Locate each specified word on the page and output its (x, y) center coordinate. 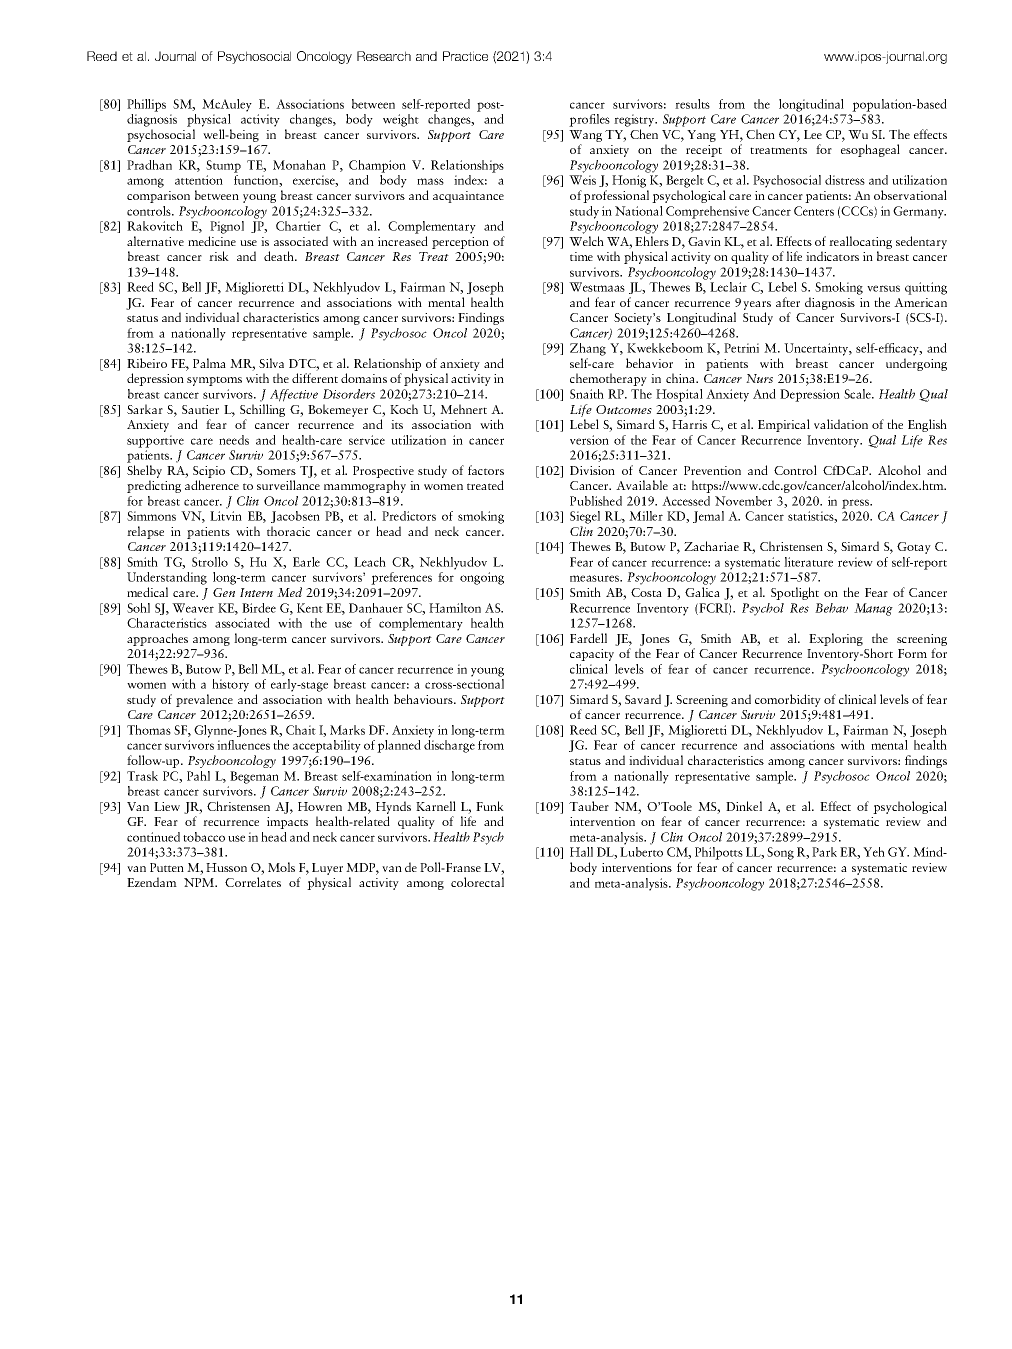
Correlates (253, 882)
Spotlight (795, 593)
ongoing (482, 578)
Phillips (146, 105)
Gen (224, 592)
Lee (813, 134)
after (788, 302)
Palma (209, 363)
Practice (465, 56)
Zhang (588, 349)
